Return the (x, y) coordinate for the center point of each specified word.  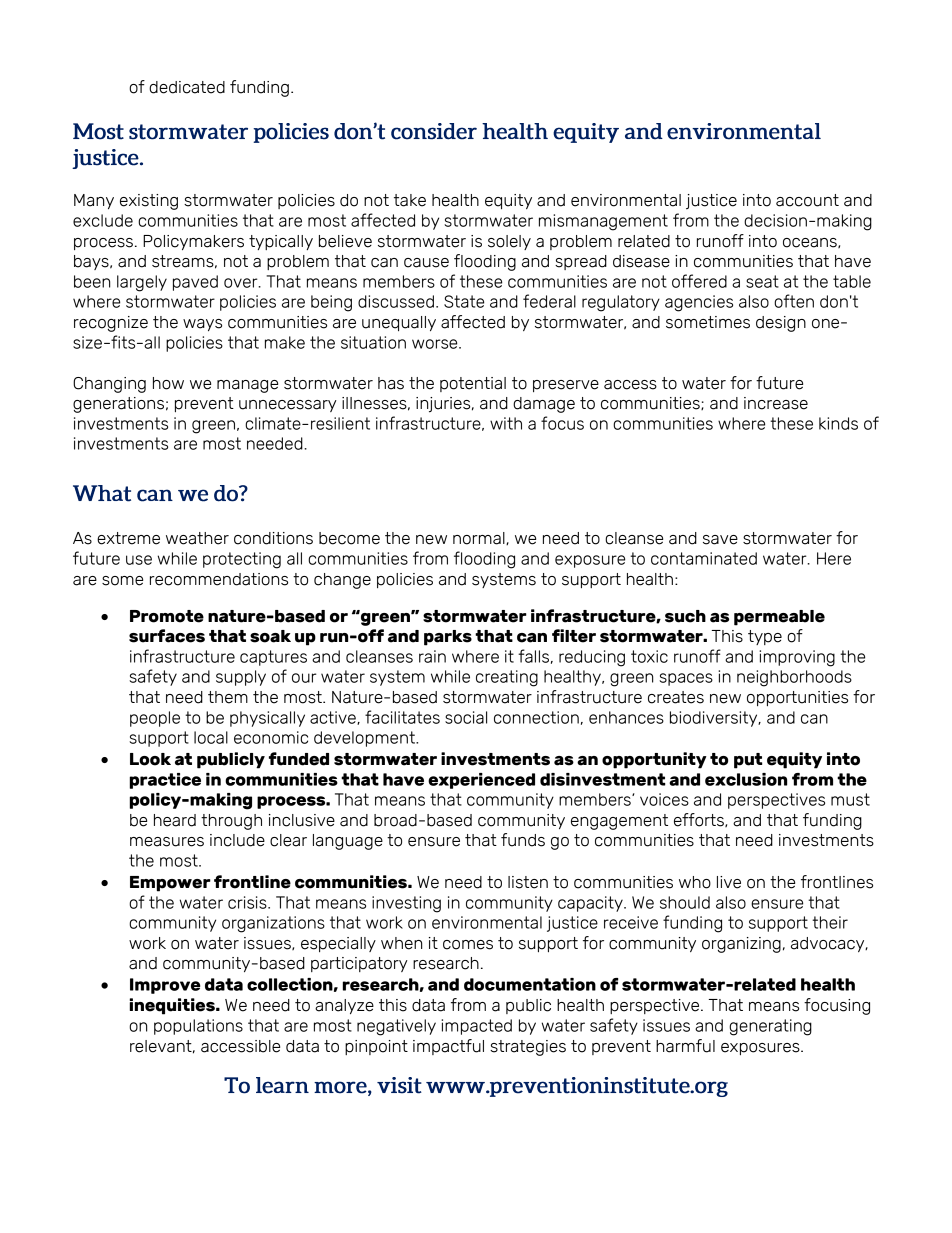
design (781, 324)
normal (480, 538)
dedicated (187, 87)
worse (436, 344)
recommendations (219, 579)
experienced (481, 781)
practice (165, 781)
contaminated (704, 558)
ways (202, 325)
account (807, 200)
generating (770, 1027)
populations (198, 1027)
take (410, 200)
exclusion (746, 779)
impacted (476, 1027)
